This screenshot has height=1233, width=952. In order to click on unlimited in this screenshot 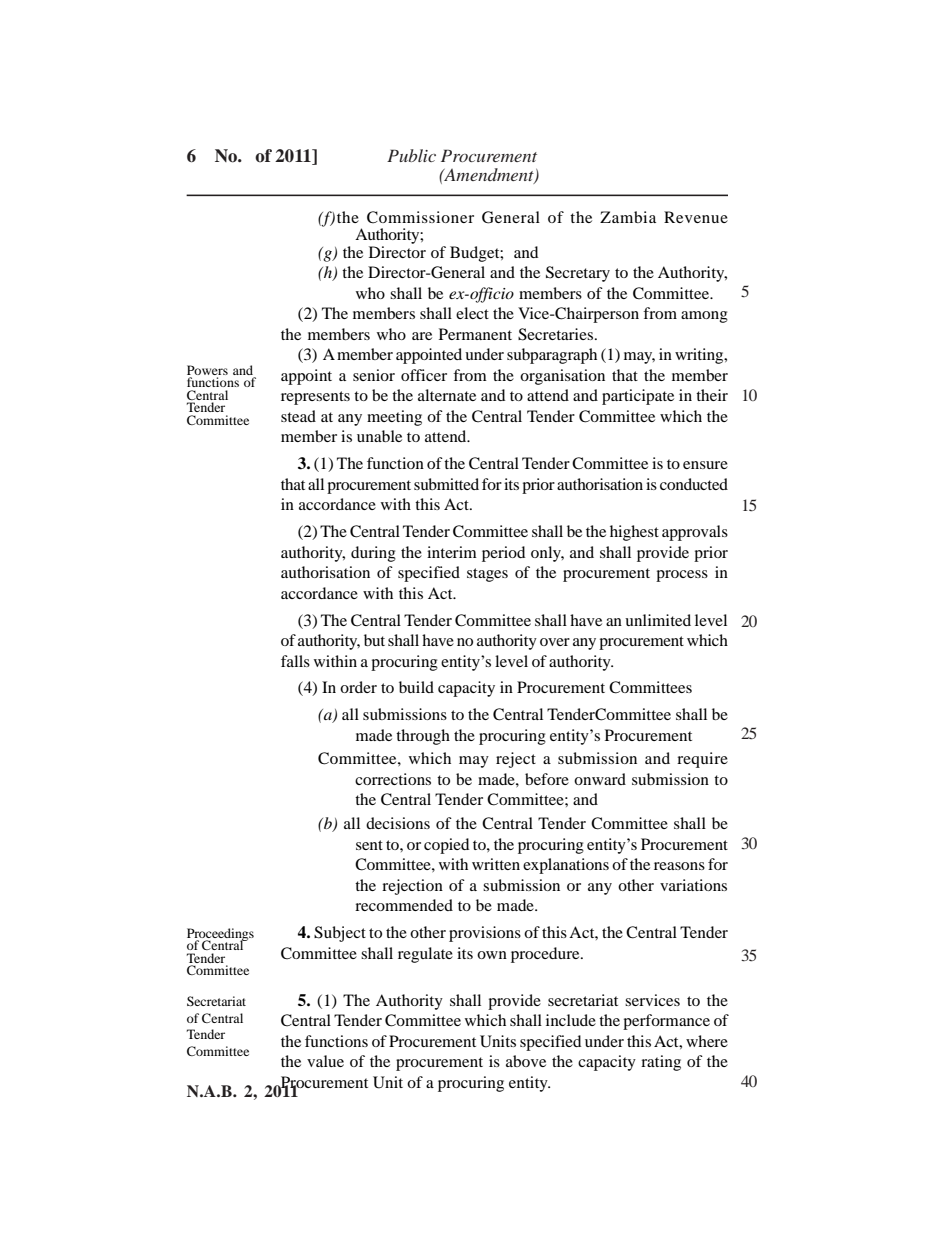, I will do `click(658, 620)`.
